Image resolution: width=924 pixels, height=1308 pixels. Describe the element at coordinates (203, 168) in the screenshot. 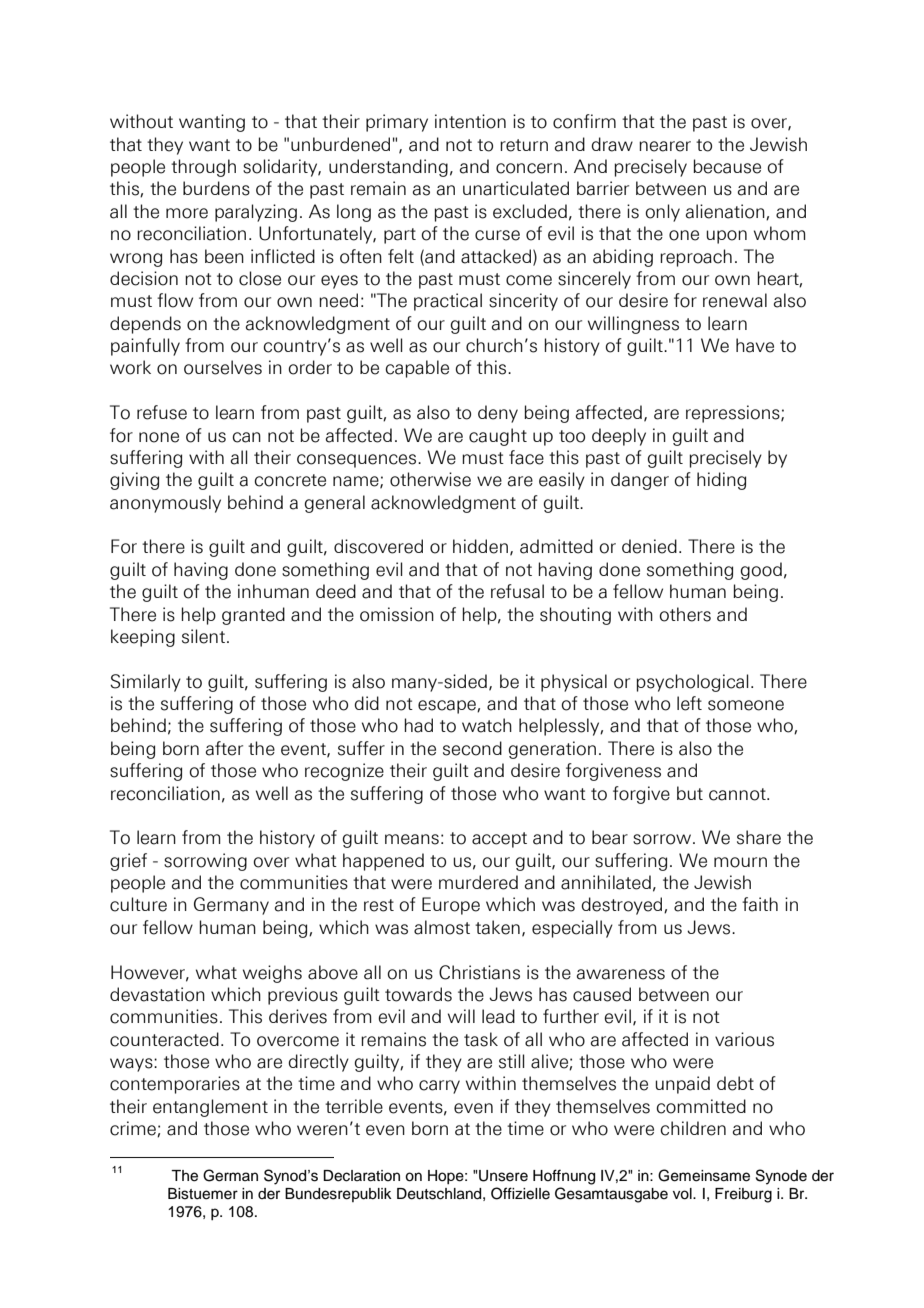

I see `through` at that location.
